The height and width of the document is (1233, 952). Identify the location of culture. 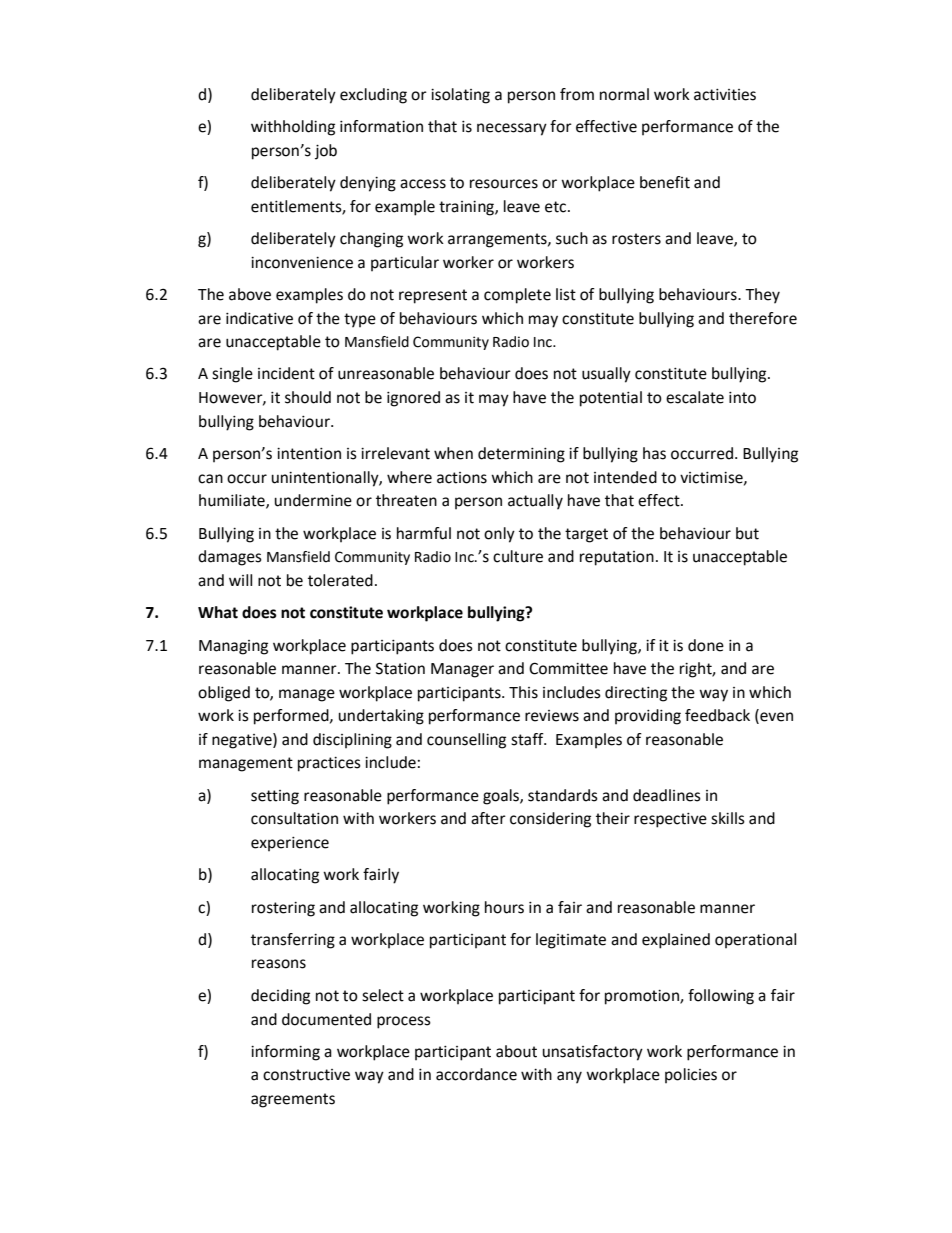
(518, 556).
